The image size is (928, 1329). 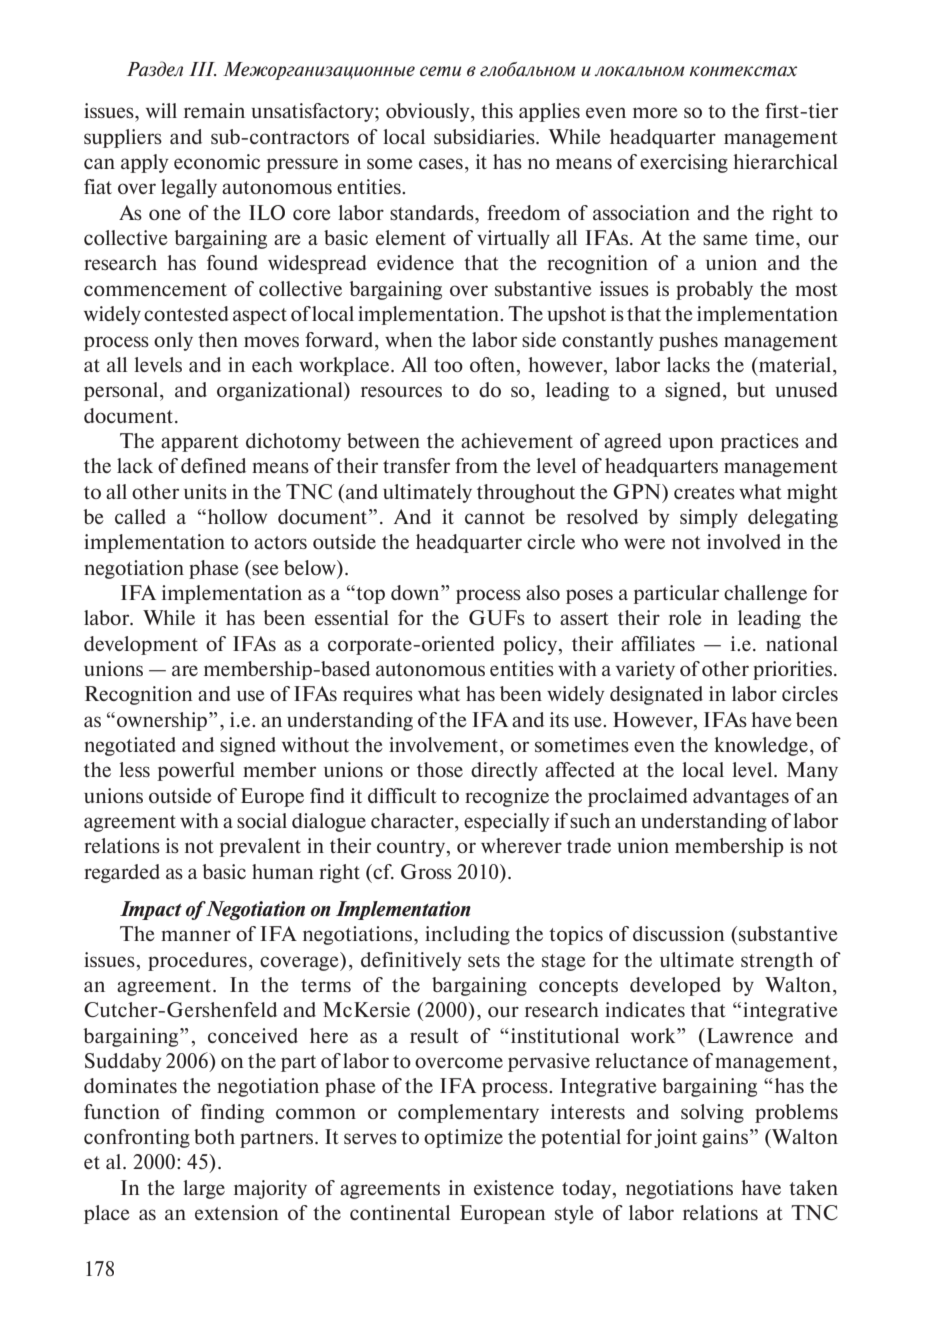 What do you see at coordinates (429, 112) in the image?
I see `obviously` at bounding box center [429, 112].
